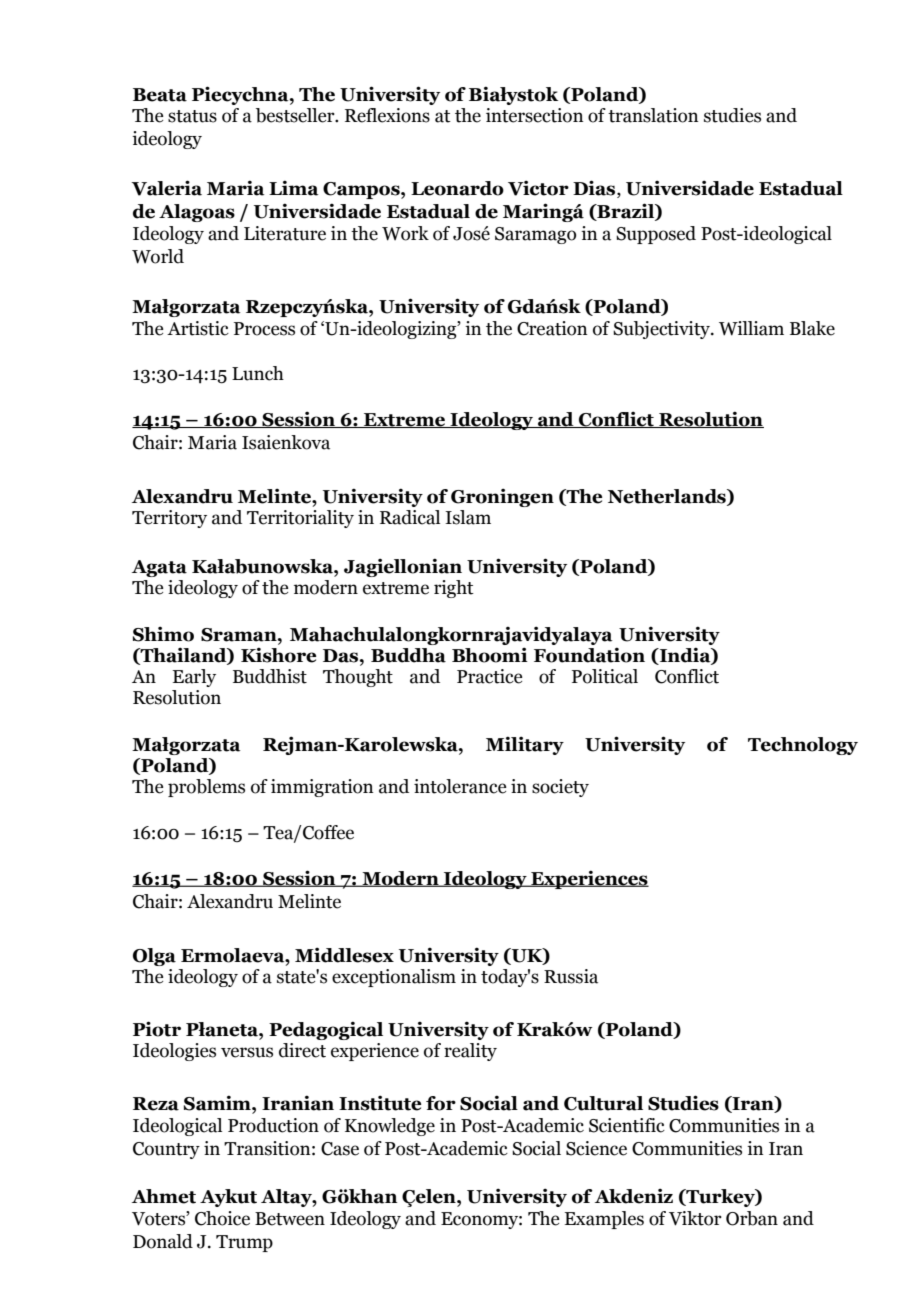 The width and height of the page is (924, 1308). What do you see at coordinates (502, 497) in the page?
I see `Groningen` at bounding box center [502, 497].
